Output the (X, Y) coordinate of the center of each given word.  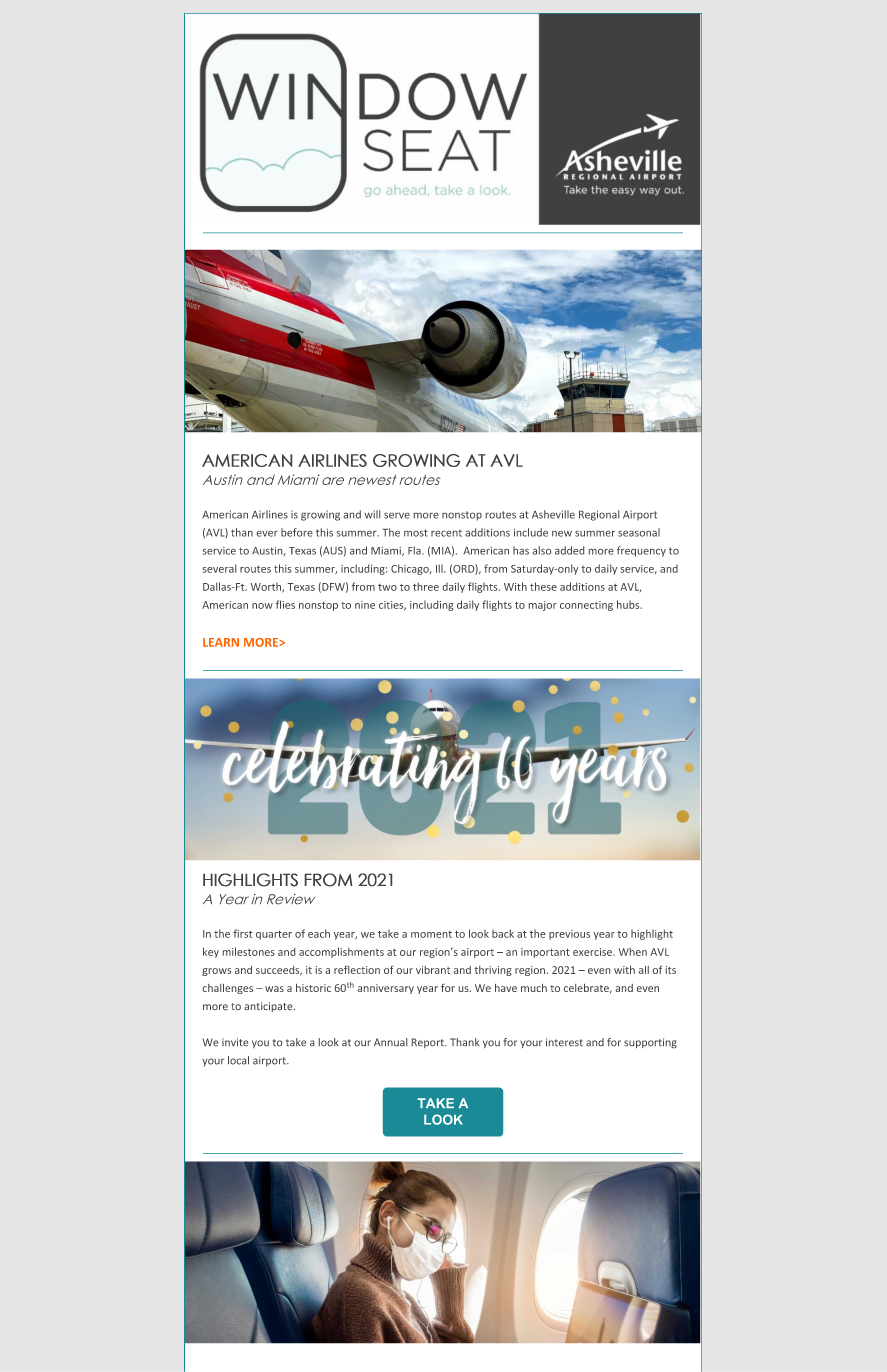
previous (569, 935)
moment (431, 934)
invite (235, 1042)
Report (429, 1043)
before (297, 532)
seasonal (639, 532)
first (242, 933)
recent (446, 533)
